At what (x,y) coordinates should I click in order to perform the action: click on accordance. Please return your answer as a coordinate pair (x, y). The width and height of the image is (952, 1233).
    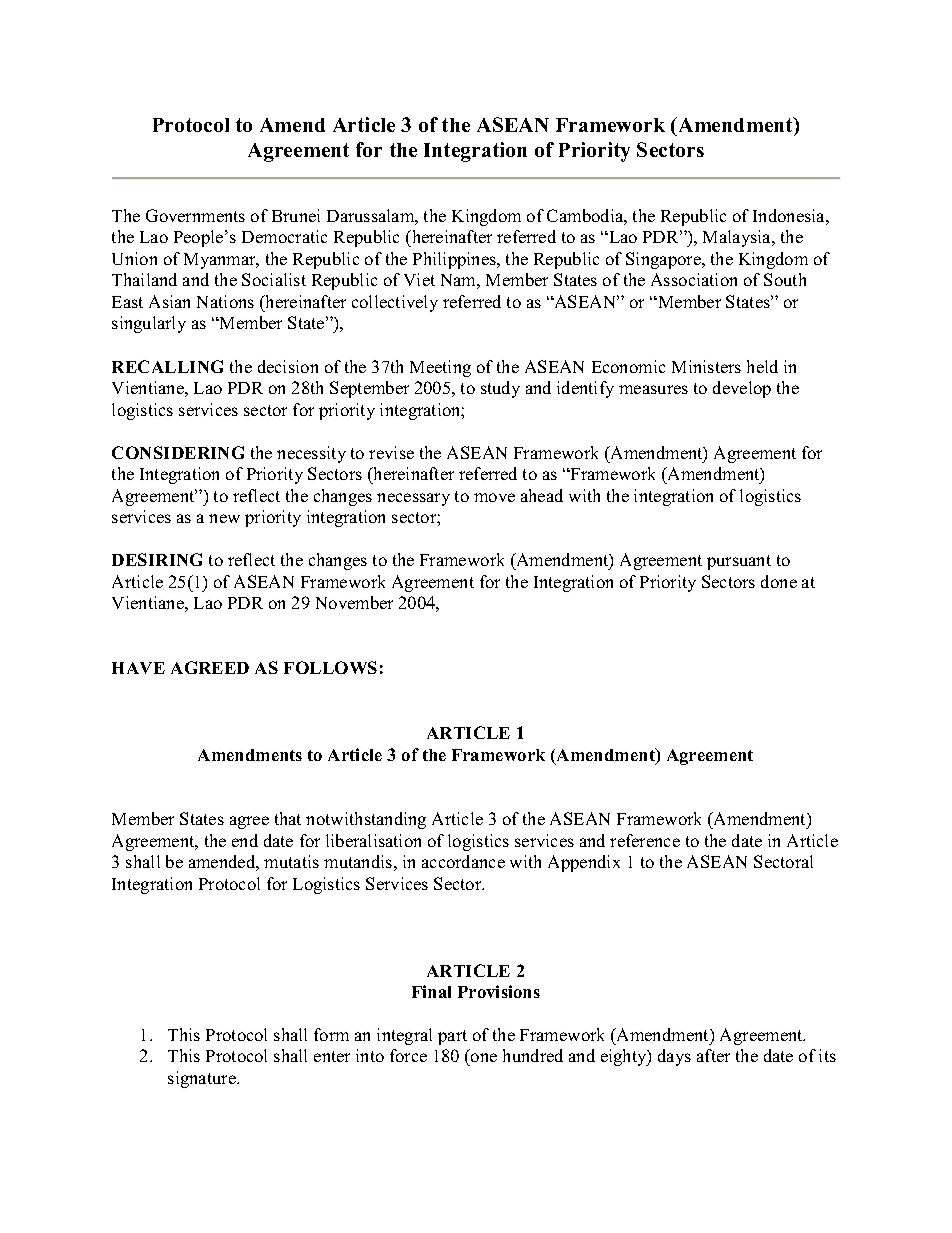
    Looking at the image, I should click on (463, 861).
